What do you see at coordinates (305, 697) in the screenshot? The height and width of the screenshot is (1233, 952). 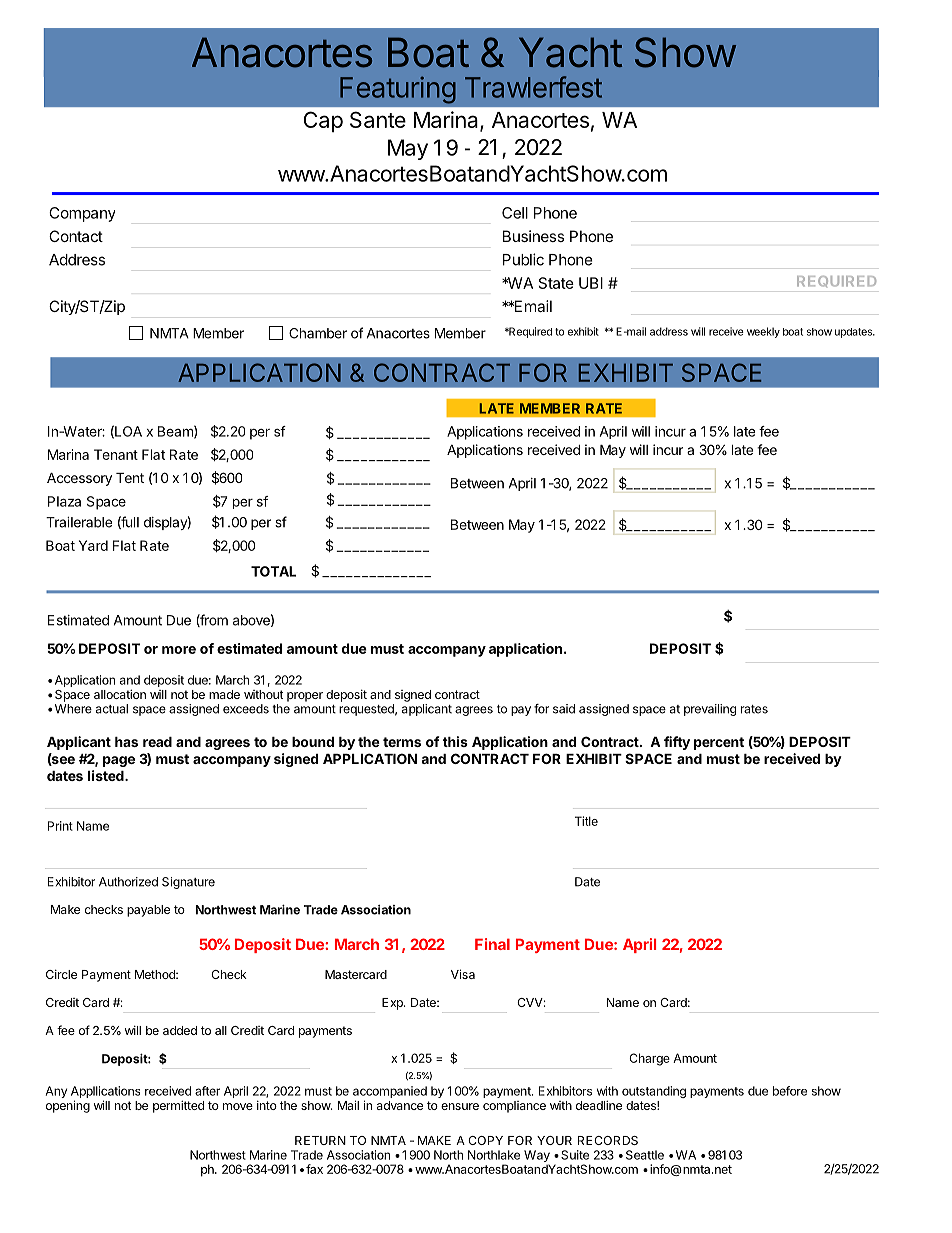 I see `proper` at bounding box center [305, 697].
